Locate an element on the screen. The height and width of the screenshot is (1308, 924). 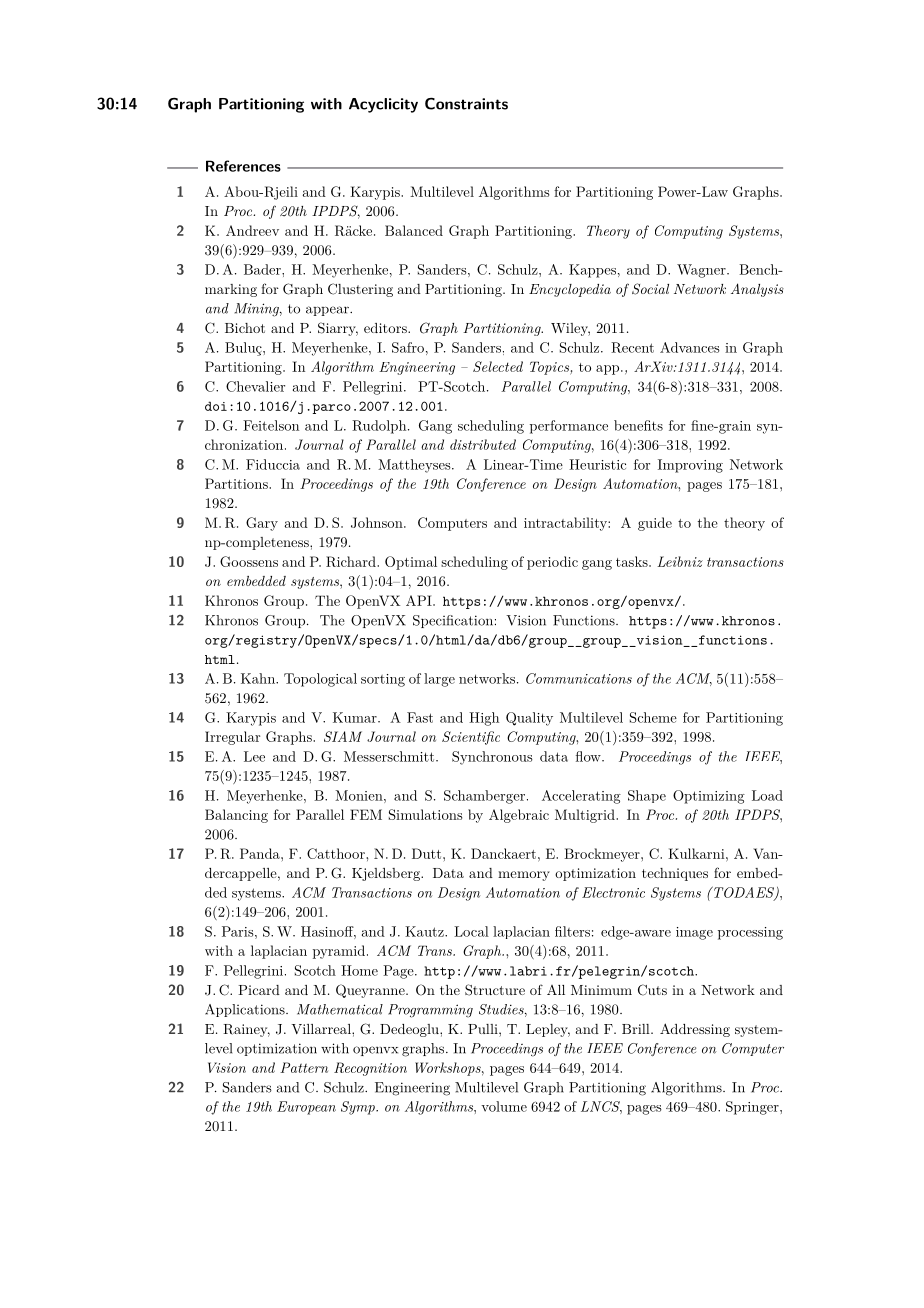
References is located at coordinates (243, 166).
